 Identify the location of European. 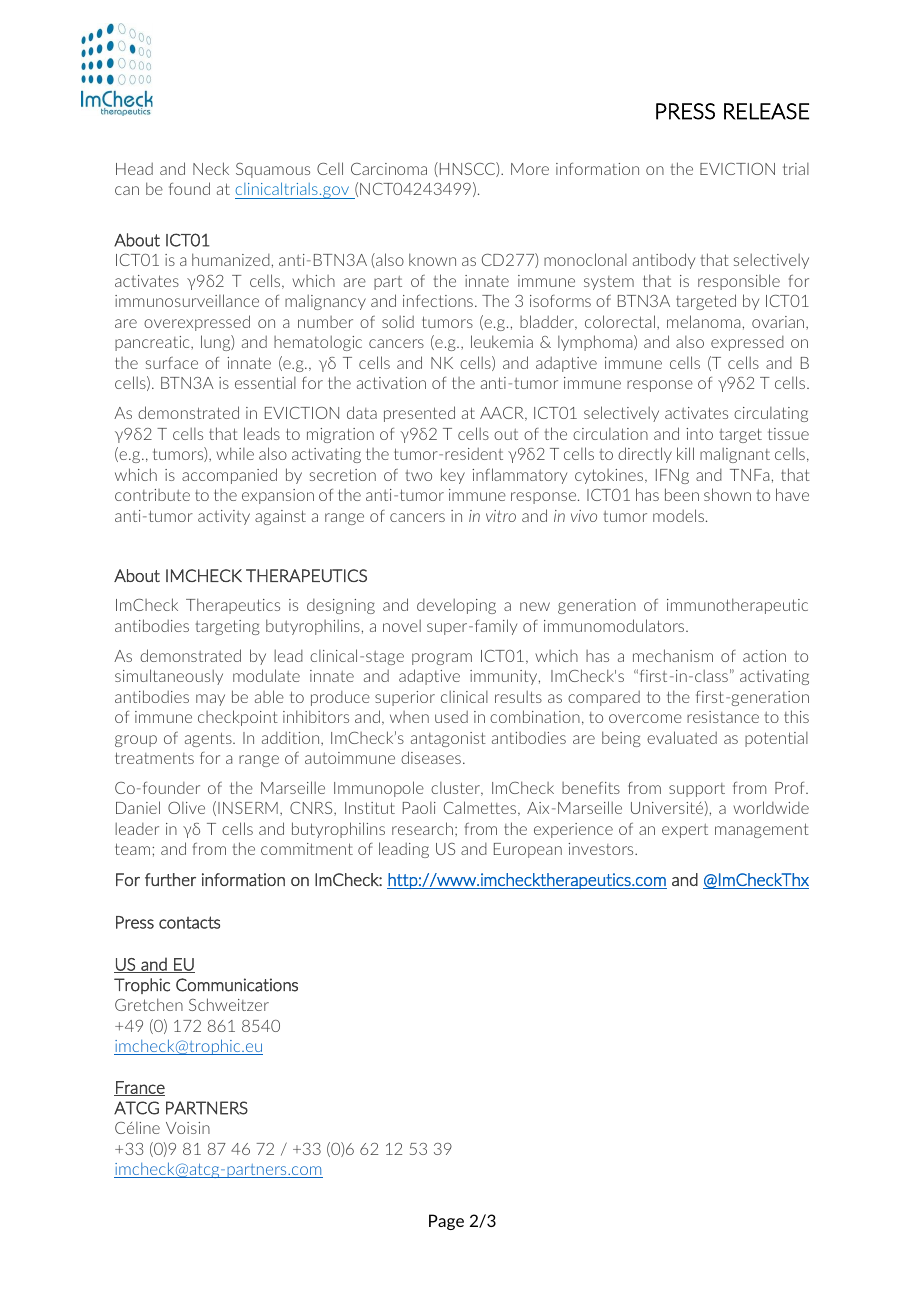
(528, 850).
